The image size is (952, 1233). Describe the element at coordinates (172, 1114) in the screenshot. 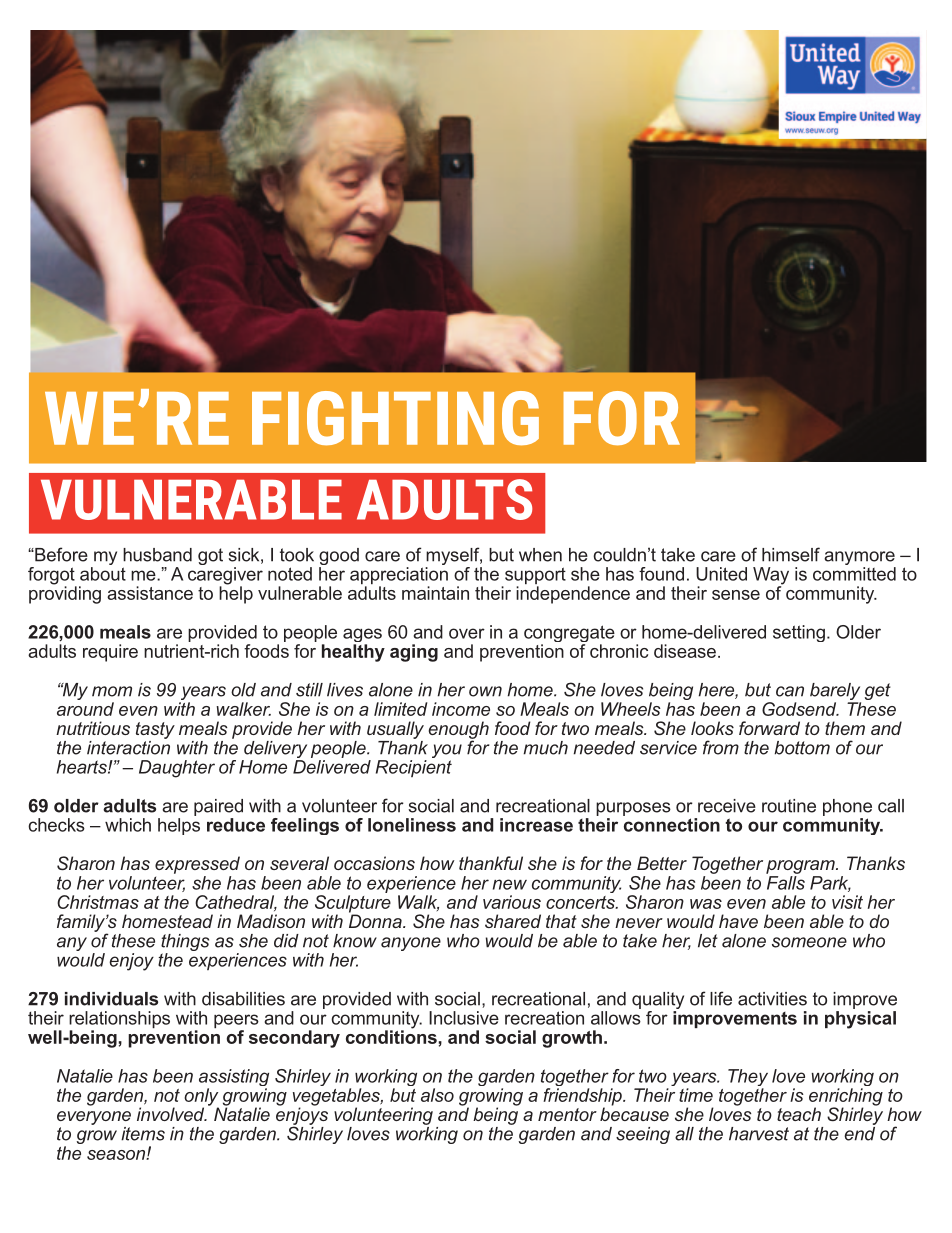

I see `involved` at that location.
